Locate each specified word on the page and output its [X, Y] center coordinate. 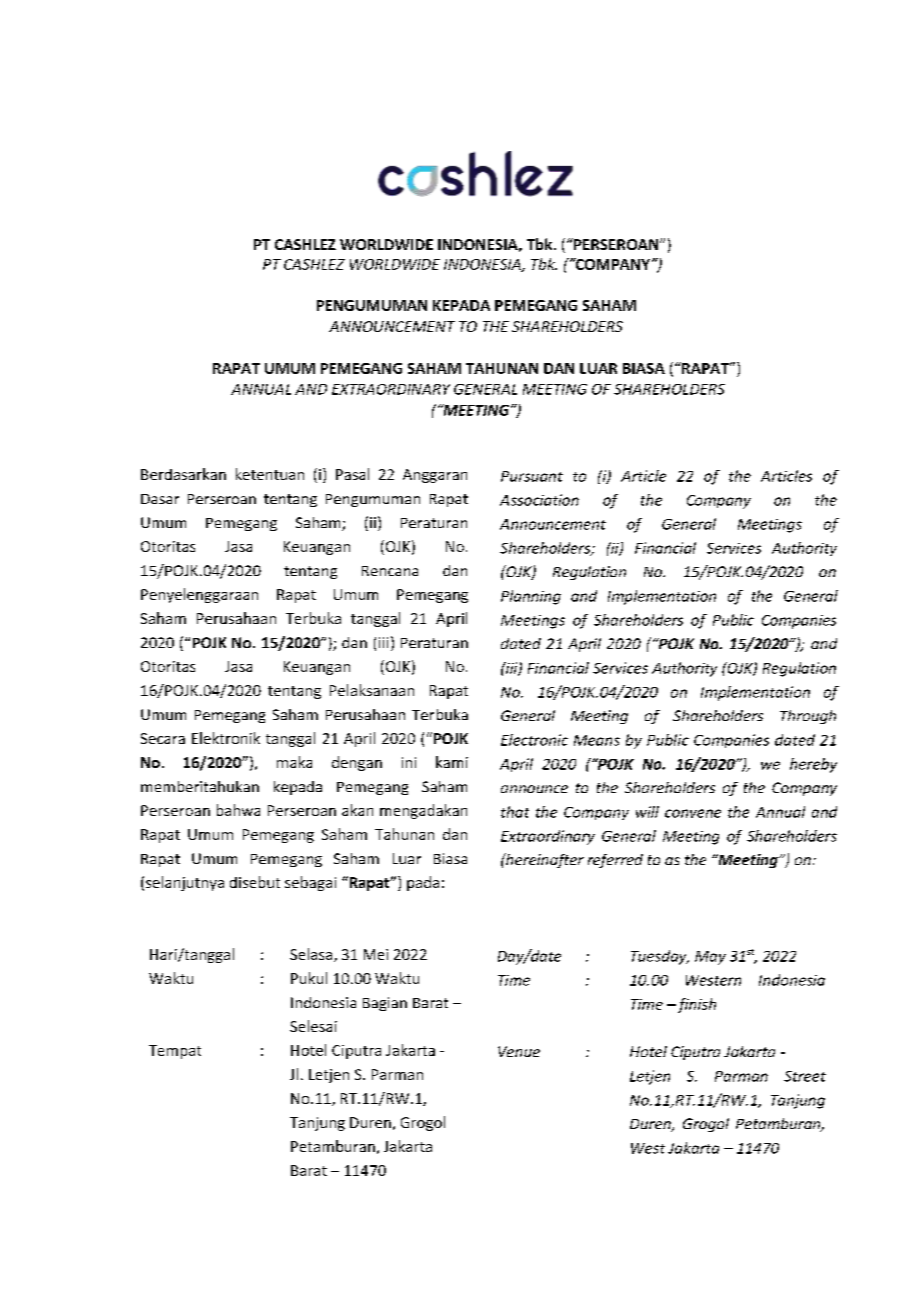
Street [805, 1076]
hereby [813, 765]
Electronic [534, 740]
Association [539, 500]
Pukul [309, 978]
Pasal [352, 474]
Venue [519, 1051]
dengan [357, 763]
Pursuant [532, 476]
